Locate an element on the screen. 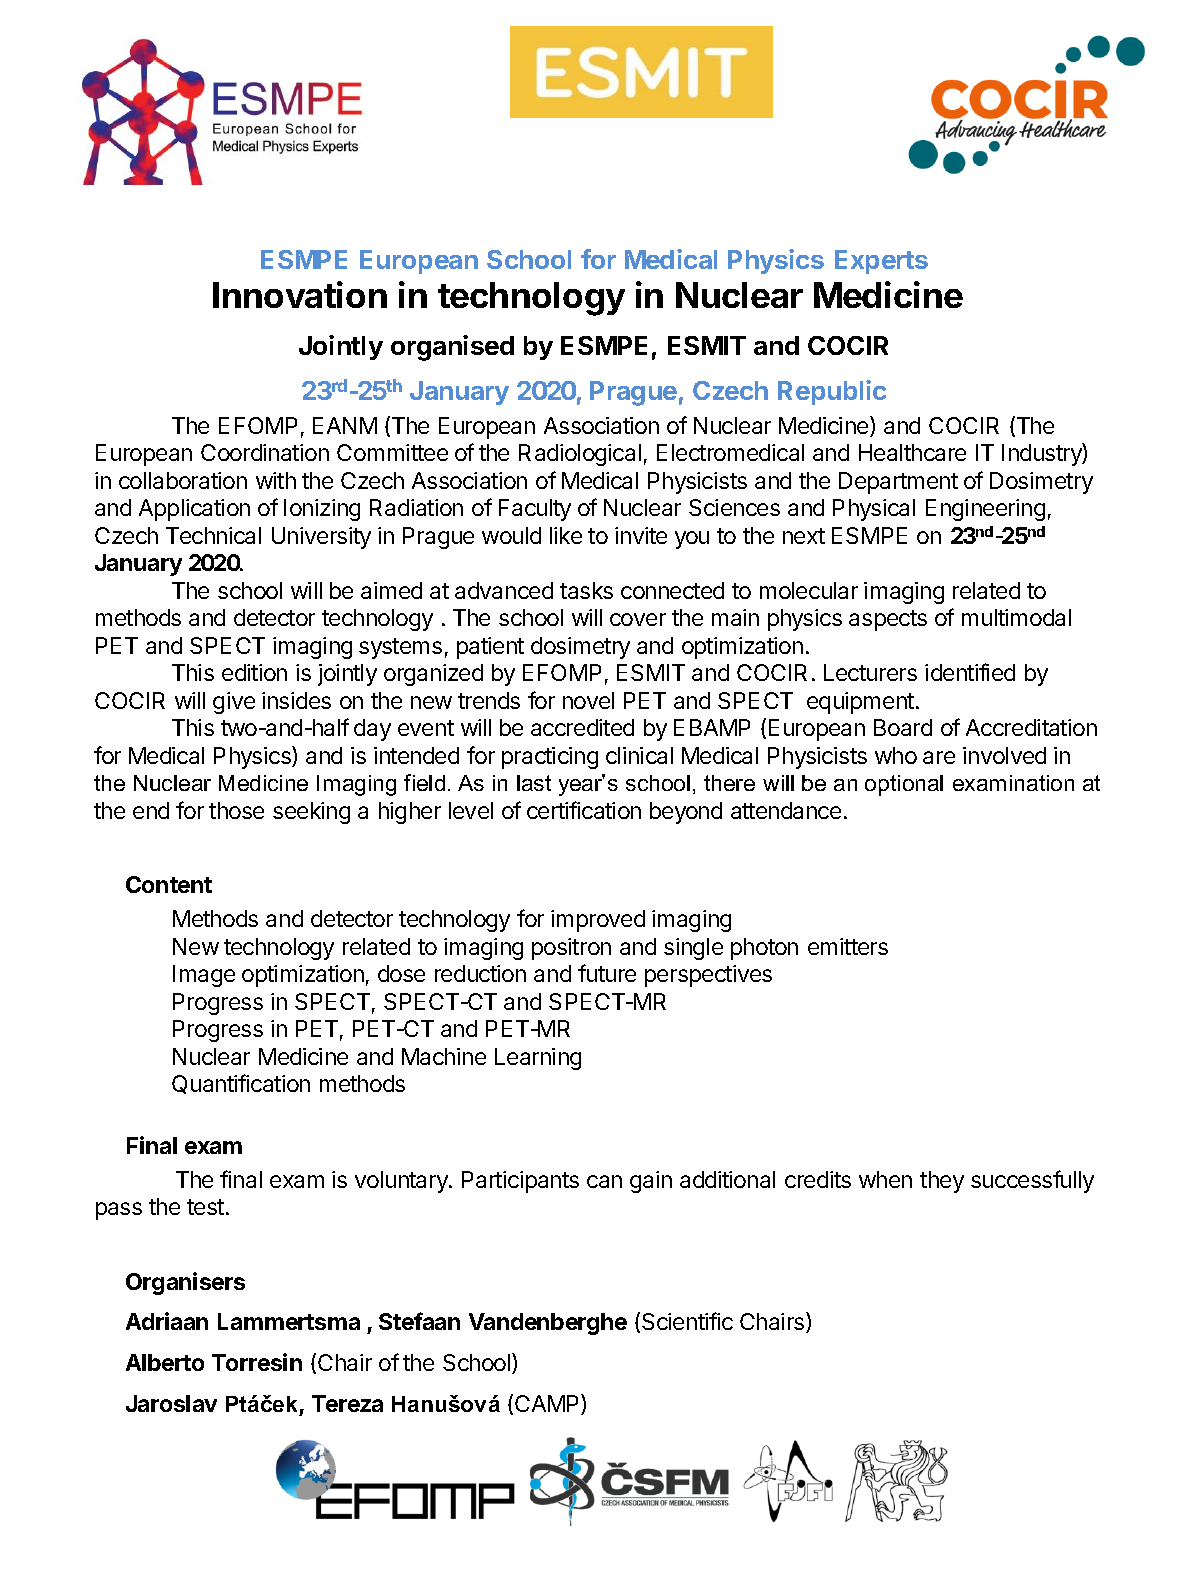 This screenshot has width=1178, height=1570. novel is located at coordinates (588, 700).
